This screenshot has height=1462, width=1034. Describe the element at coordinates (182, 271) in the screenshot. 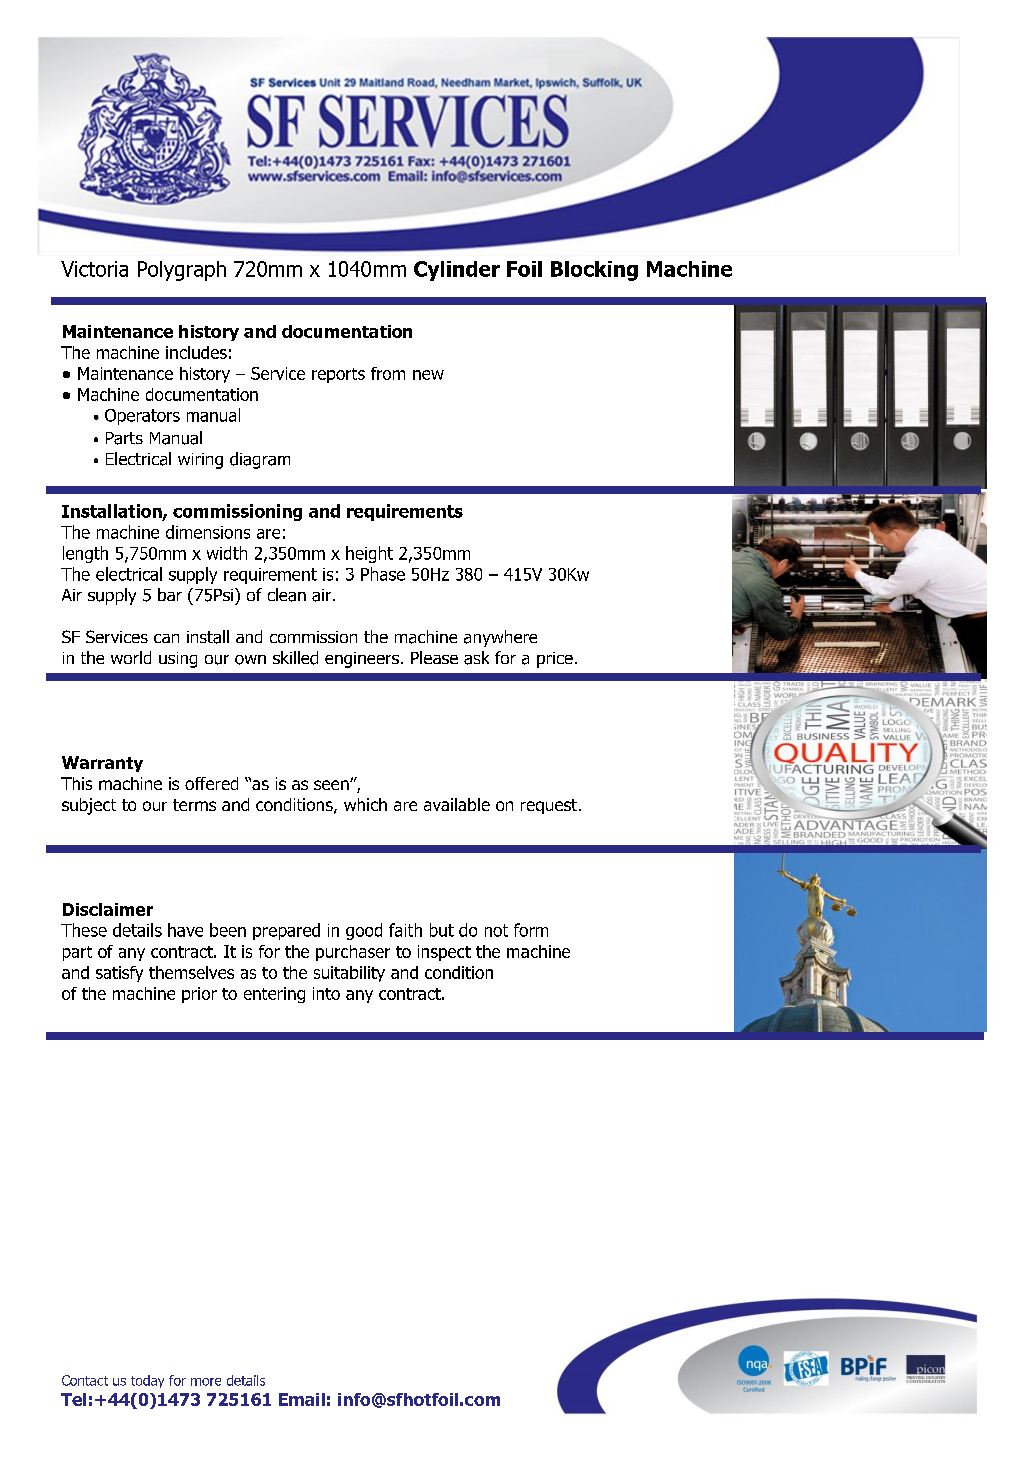

I see `Polygraph` at that location.
